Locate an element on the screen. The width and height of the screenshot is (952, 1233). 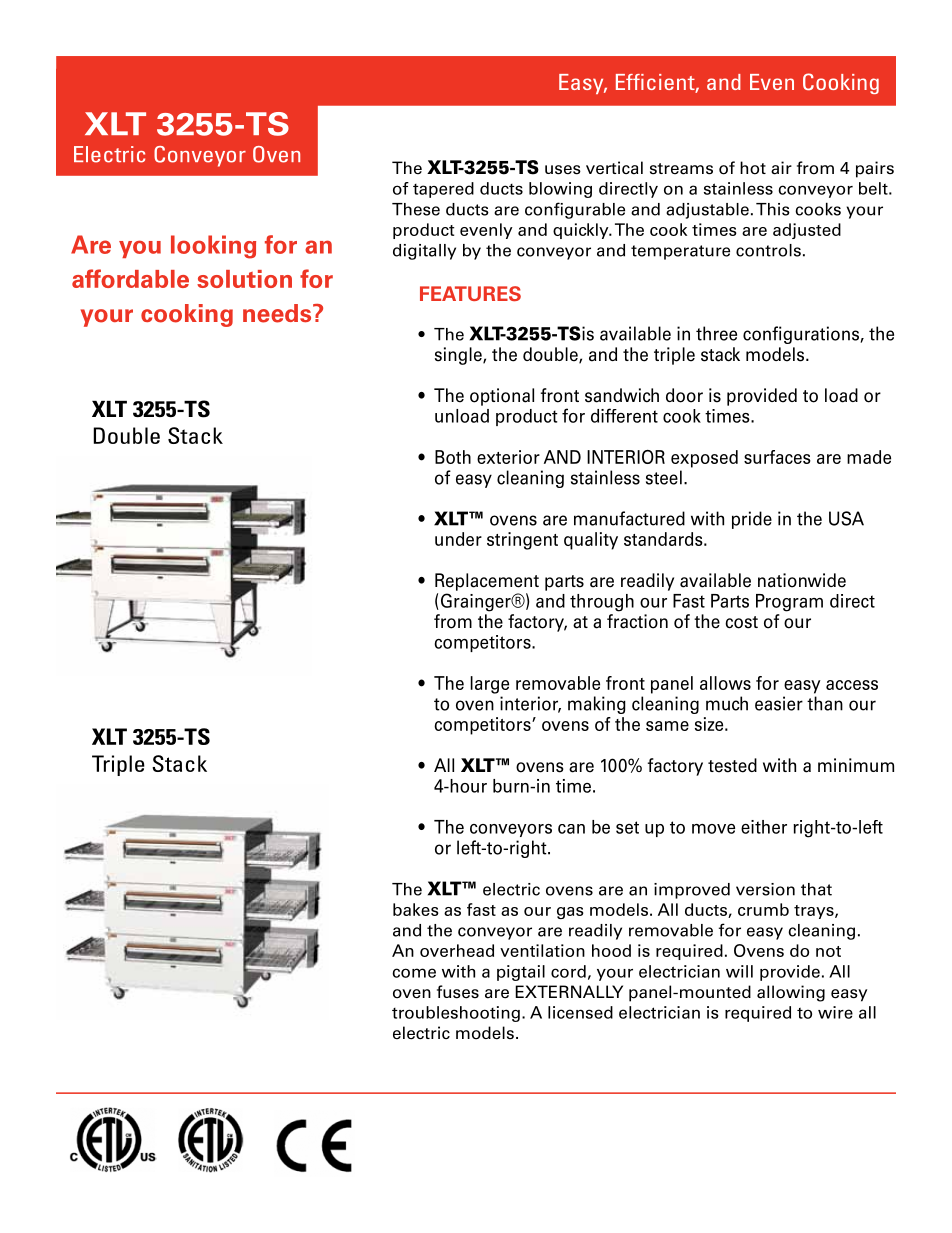
stringent is located at coordinates (522, 541).
